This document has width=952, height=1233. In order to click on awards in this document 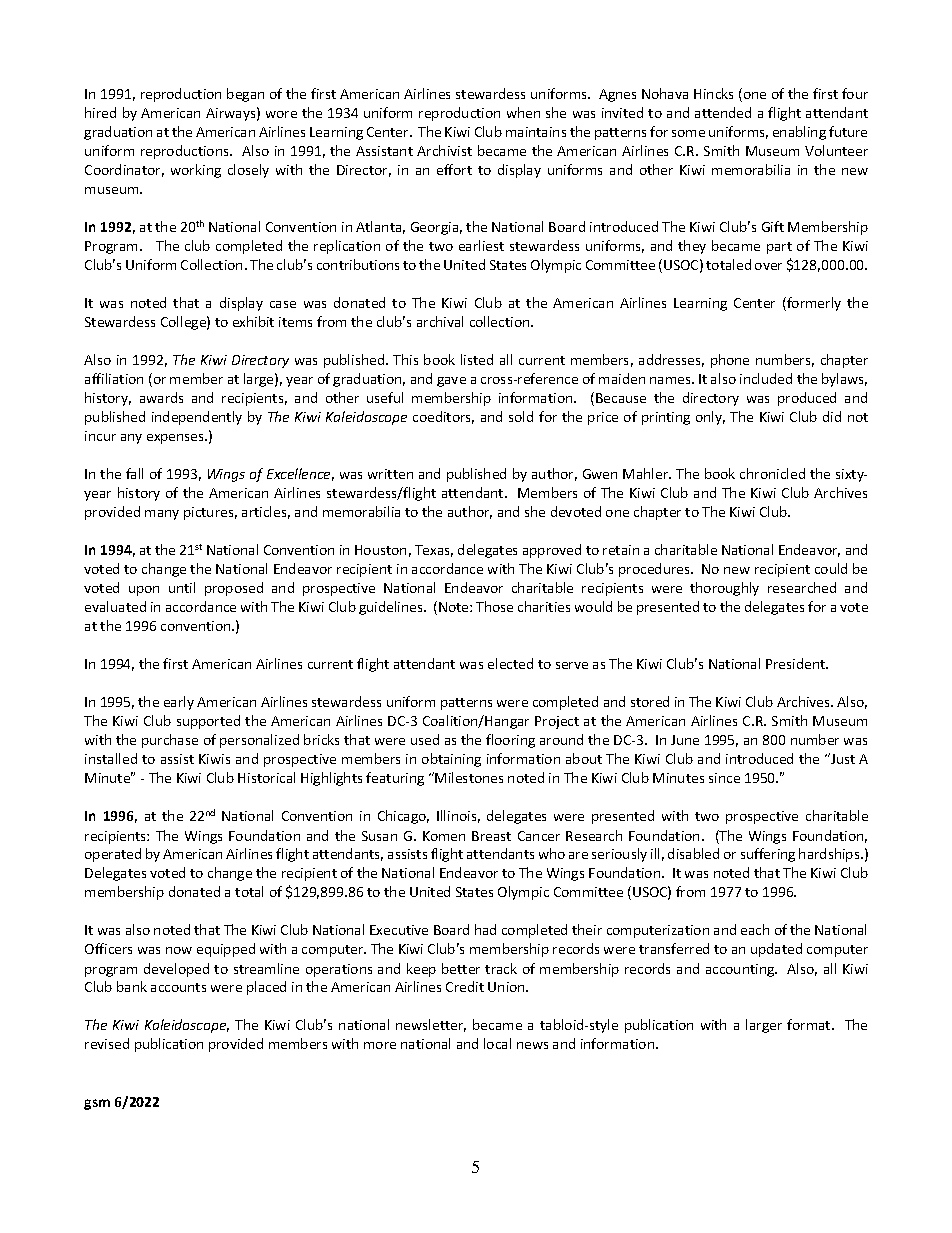, I will do `click(161, 397)`.
